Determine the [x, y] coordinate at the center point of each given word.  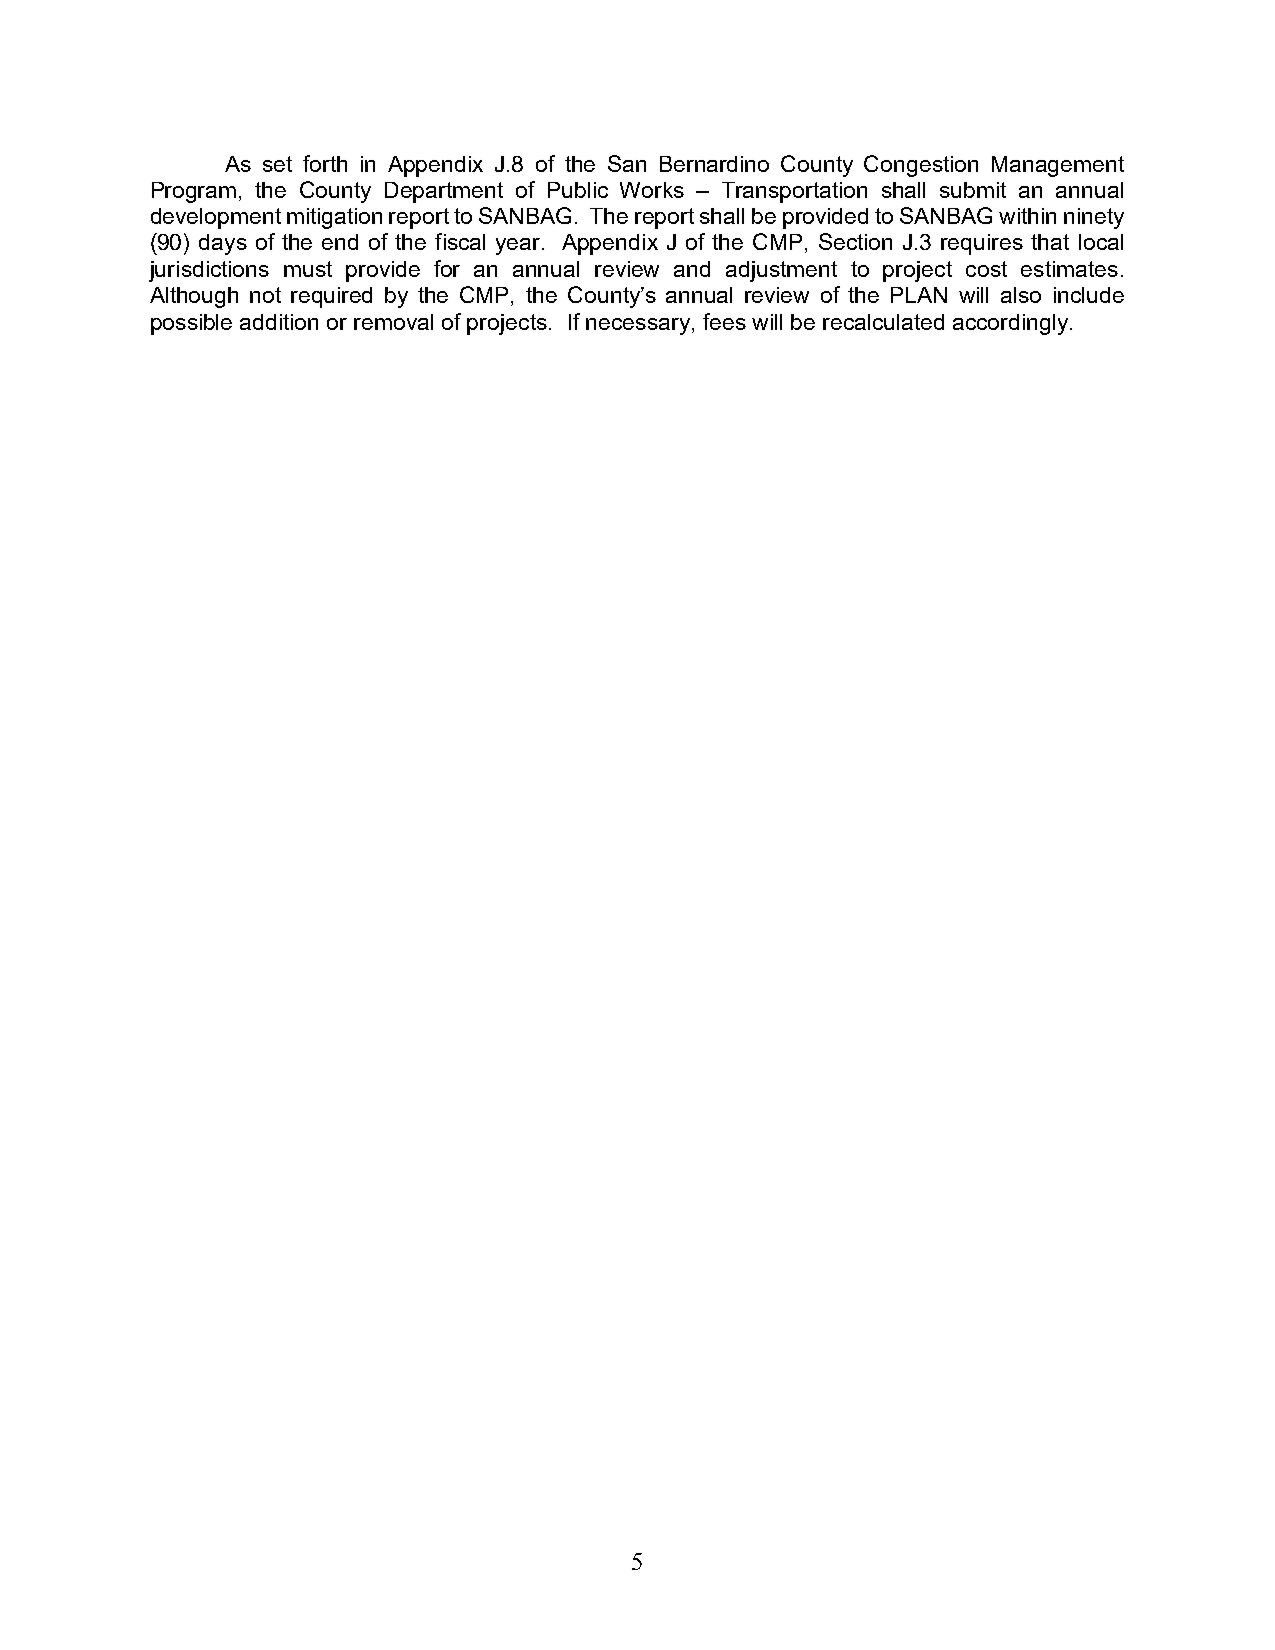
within [1027, 216]
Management [1058, 166]
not [265, 295]
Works [652, 190]
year [519, 246]
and [692, 269]
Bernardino [714, 164]
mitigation [334, 218]
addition [279, 322]
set [277, 164]
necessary [638, 326]
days [223, 244]
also [1021, 295]
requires [982, 244]
